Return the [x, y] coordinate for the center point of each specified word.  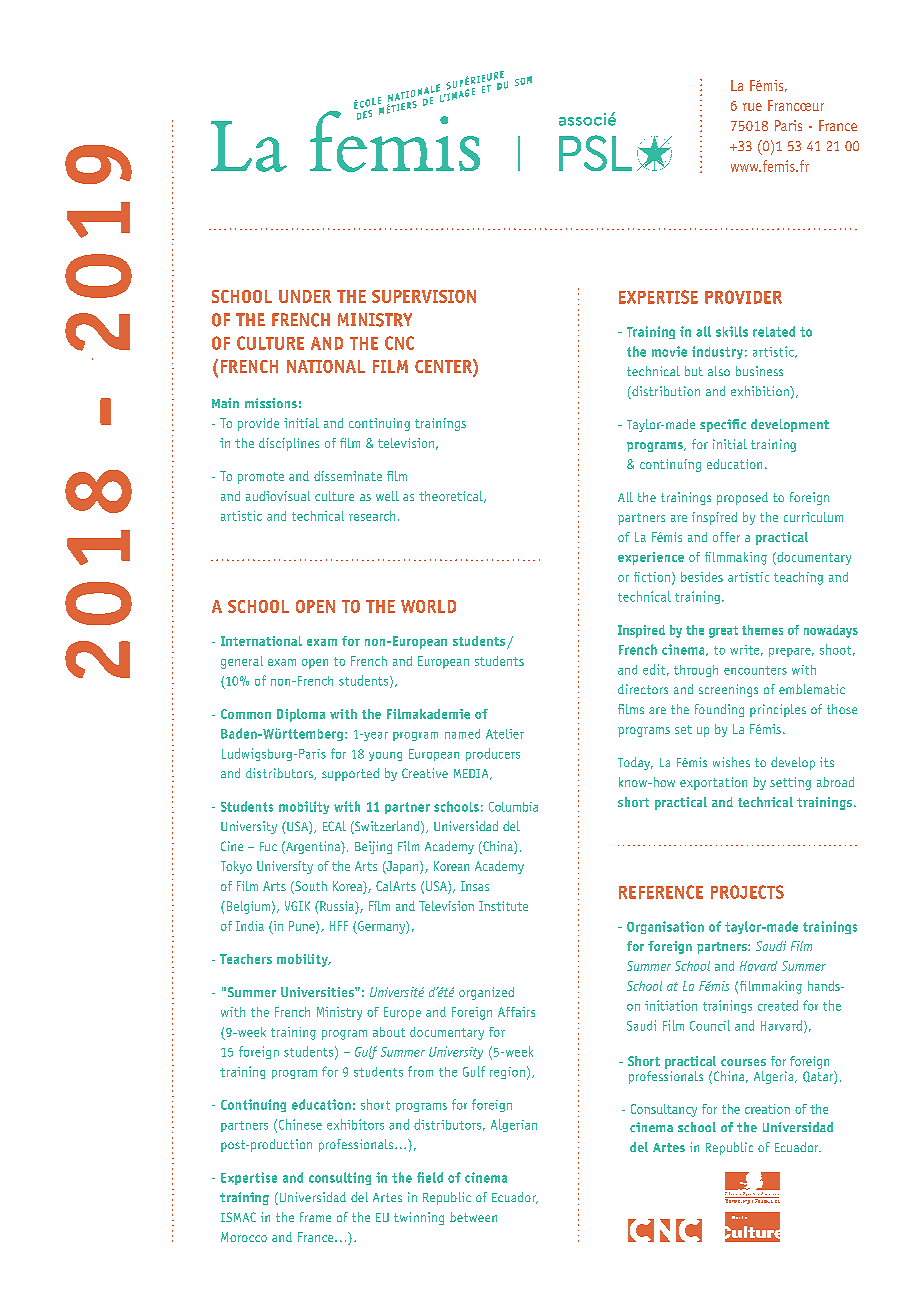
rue [752, 107]
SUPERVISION [424, 296]
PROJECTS [747, 892]
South [310, 887]
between [473, 1217]
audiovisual [278, 496]
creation [767, 1109]
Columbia [513, 807]
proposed [742, 498]
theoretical [452, 497]
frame [315, 1217]
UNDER [305, 296]
